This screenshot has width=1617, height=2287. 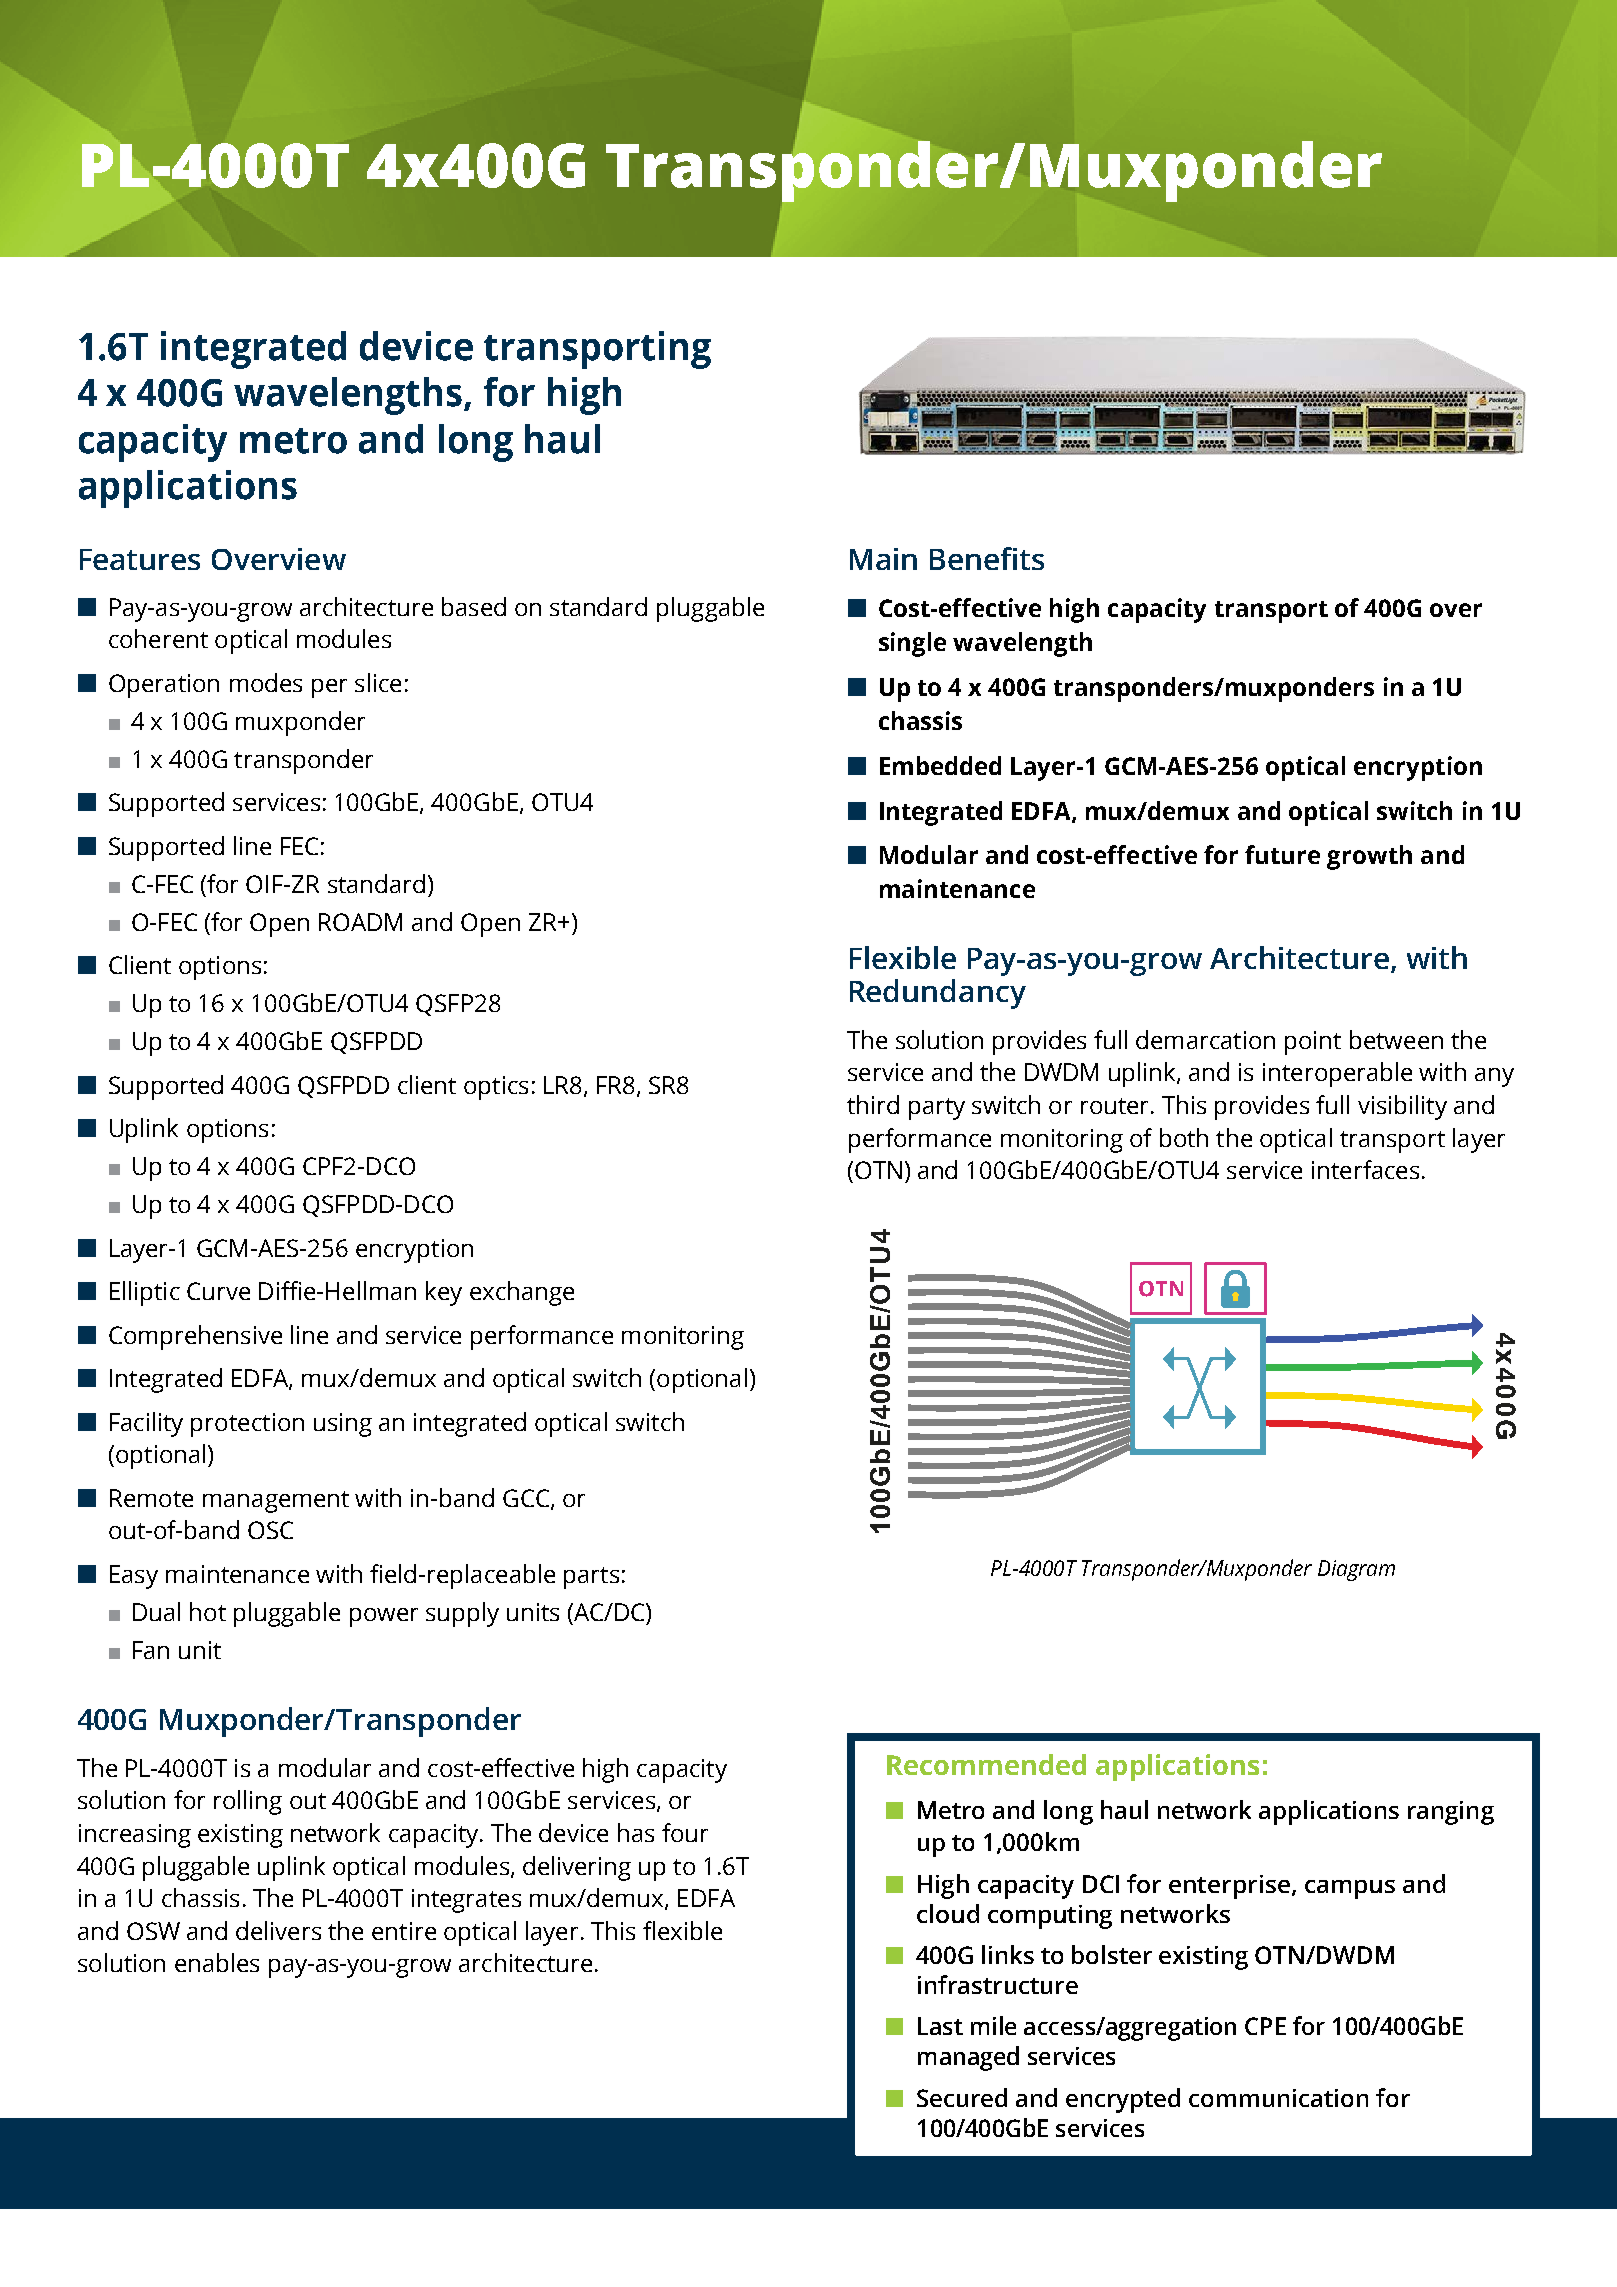 What do you see at coordinates (1265, 2026) in the screenshot?
I see `CPE` at bounding box center [1265, 2026].
